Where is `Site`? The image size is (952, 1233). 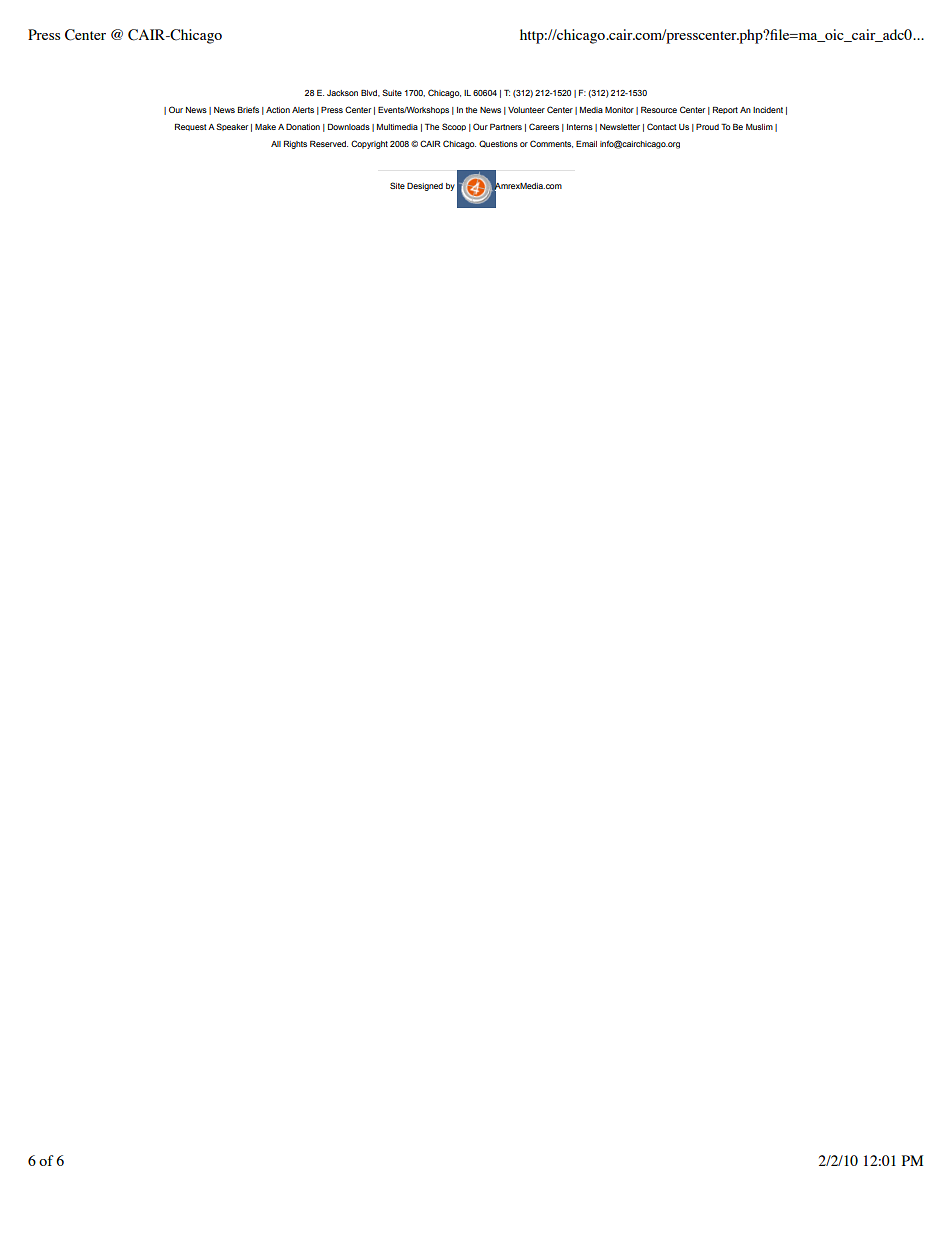 Site is located at coordinates (397, 185).
